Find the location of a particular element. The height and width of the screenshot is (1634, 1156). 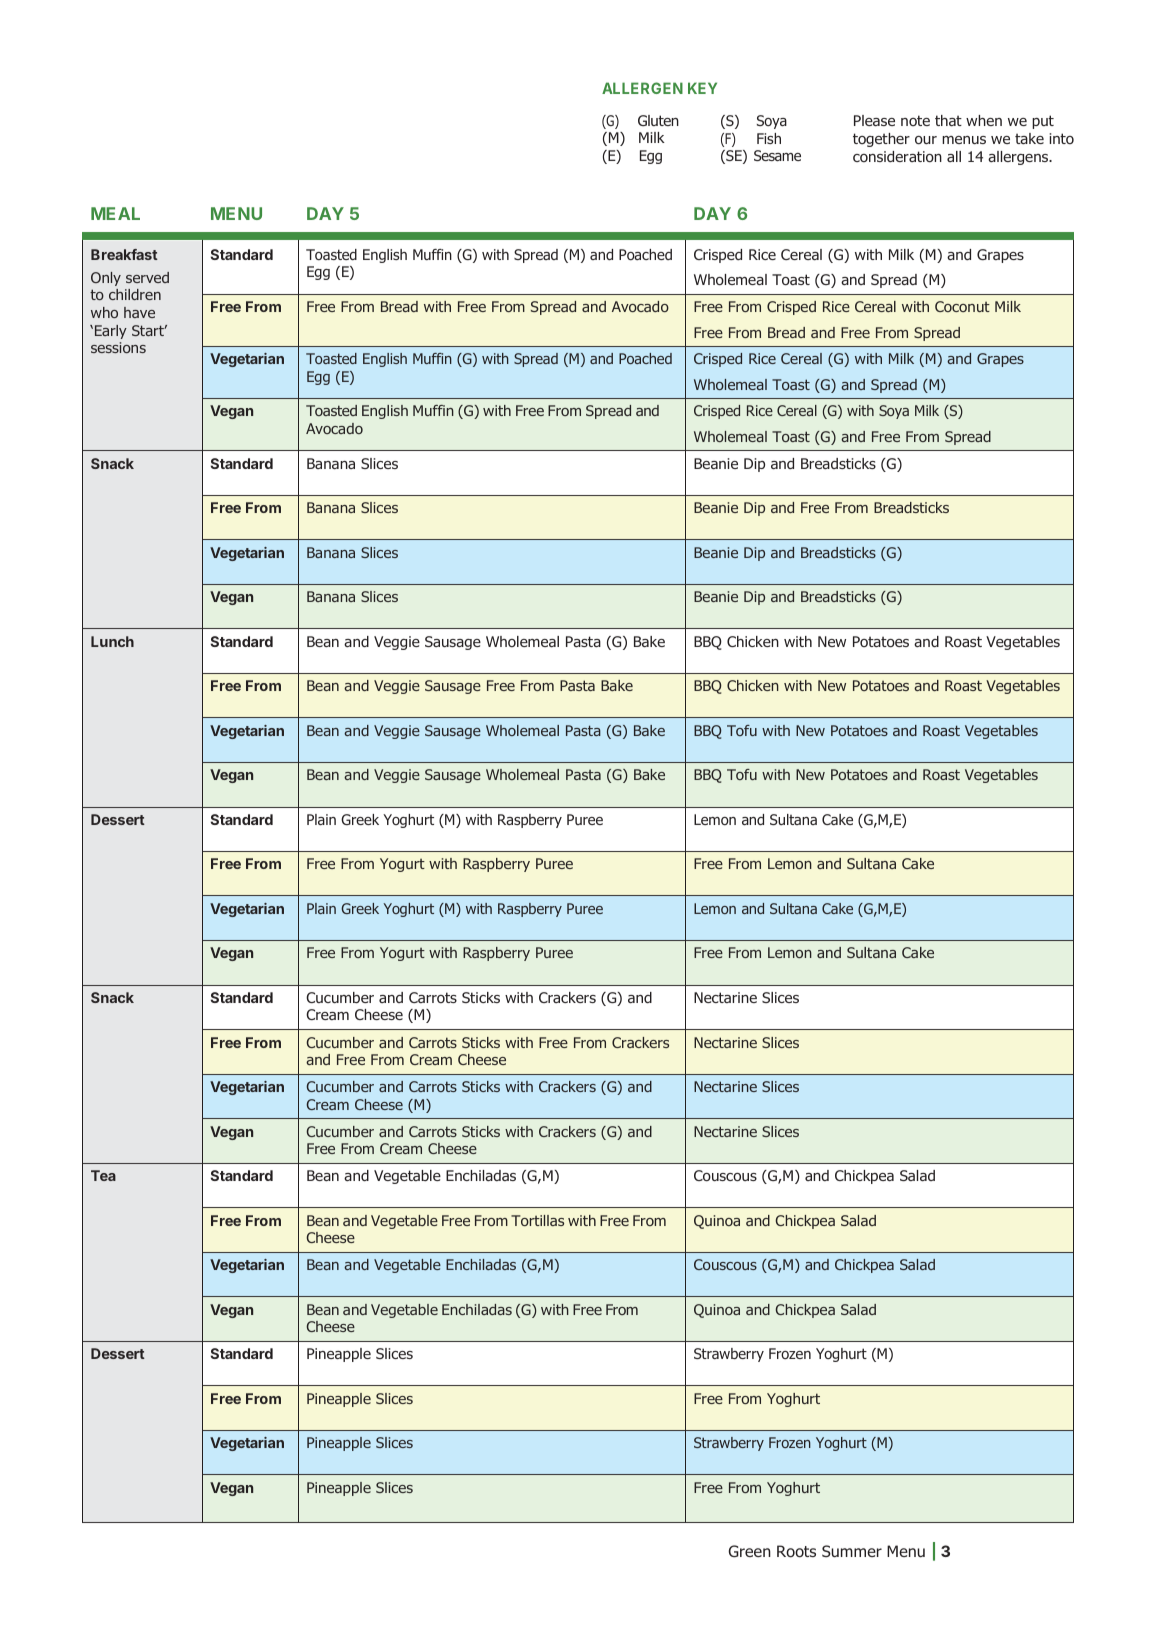

Lunch is located at coordinates (112, 641).
